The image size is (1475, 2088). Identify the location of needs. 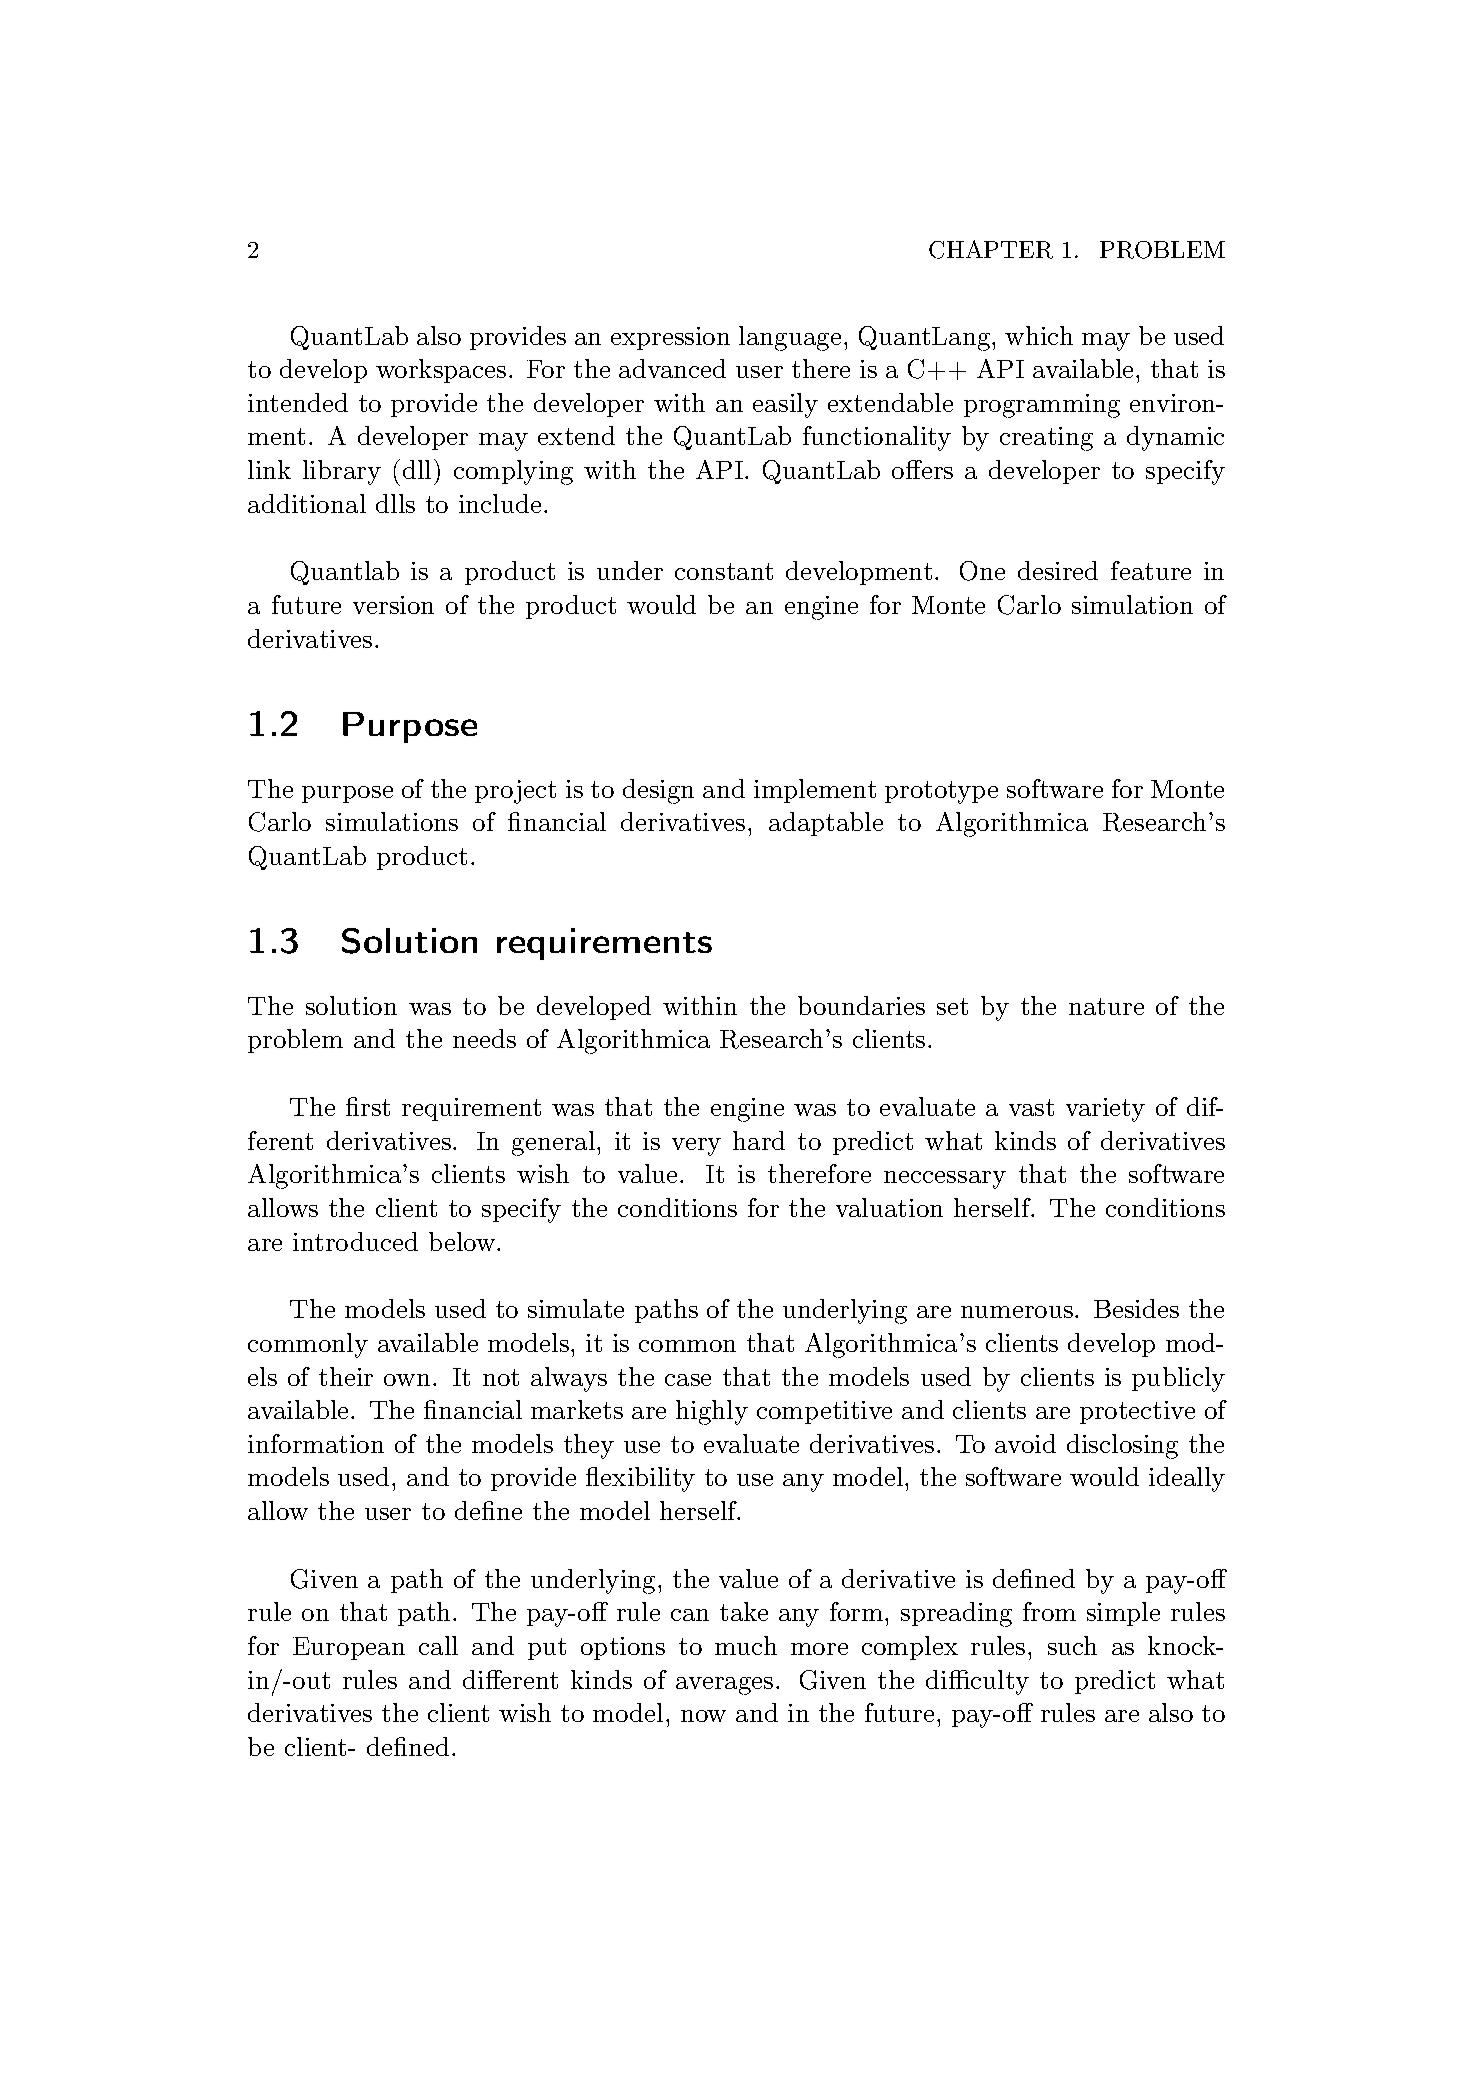
(484, 1038).
